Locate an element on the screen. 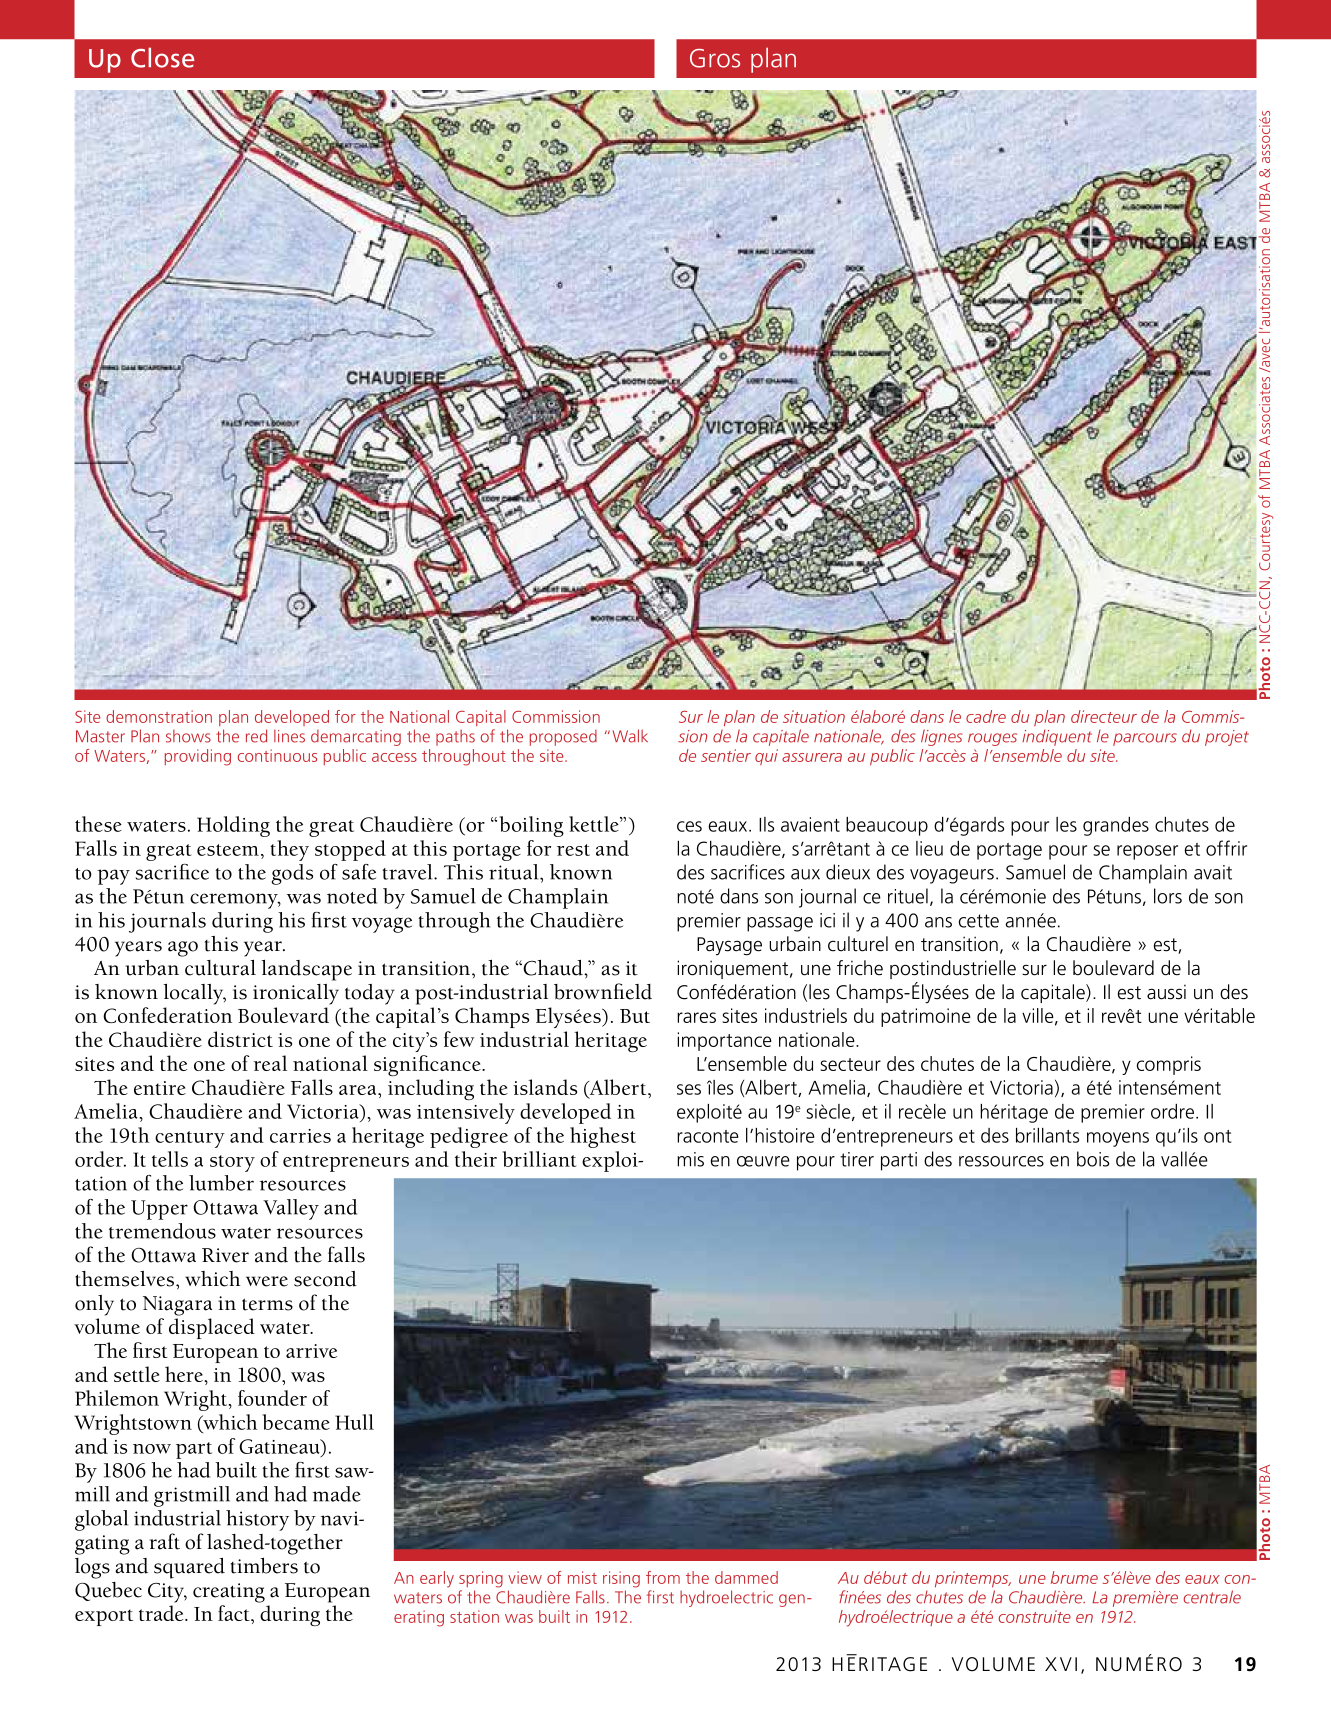 The height and width of the screenshot is (1722, 1331). Close is located at coordinates (162, 57).
